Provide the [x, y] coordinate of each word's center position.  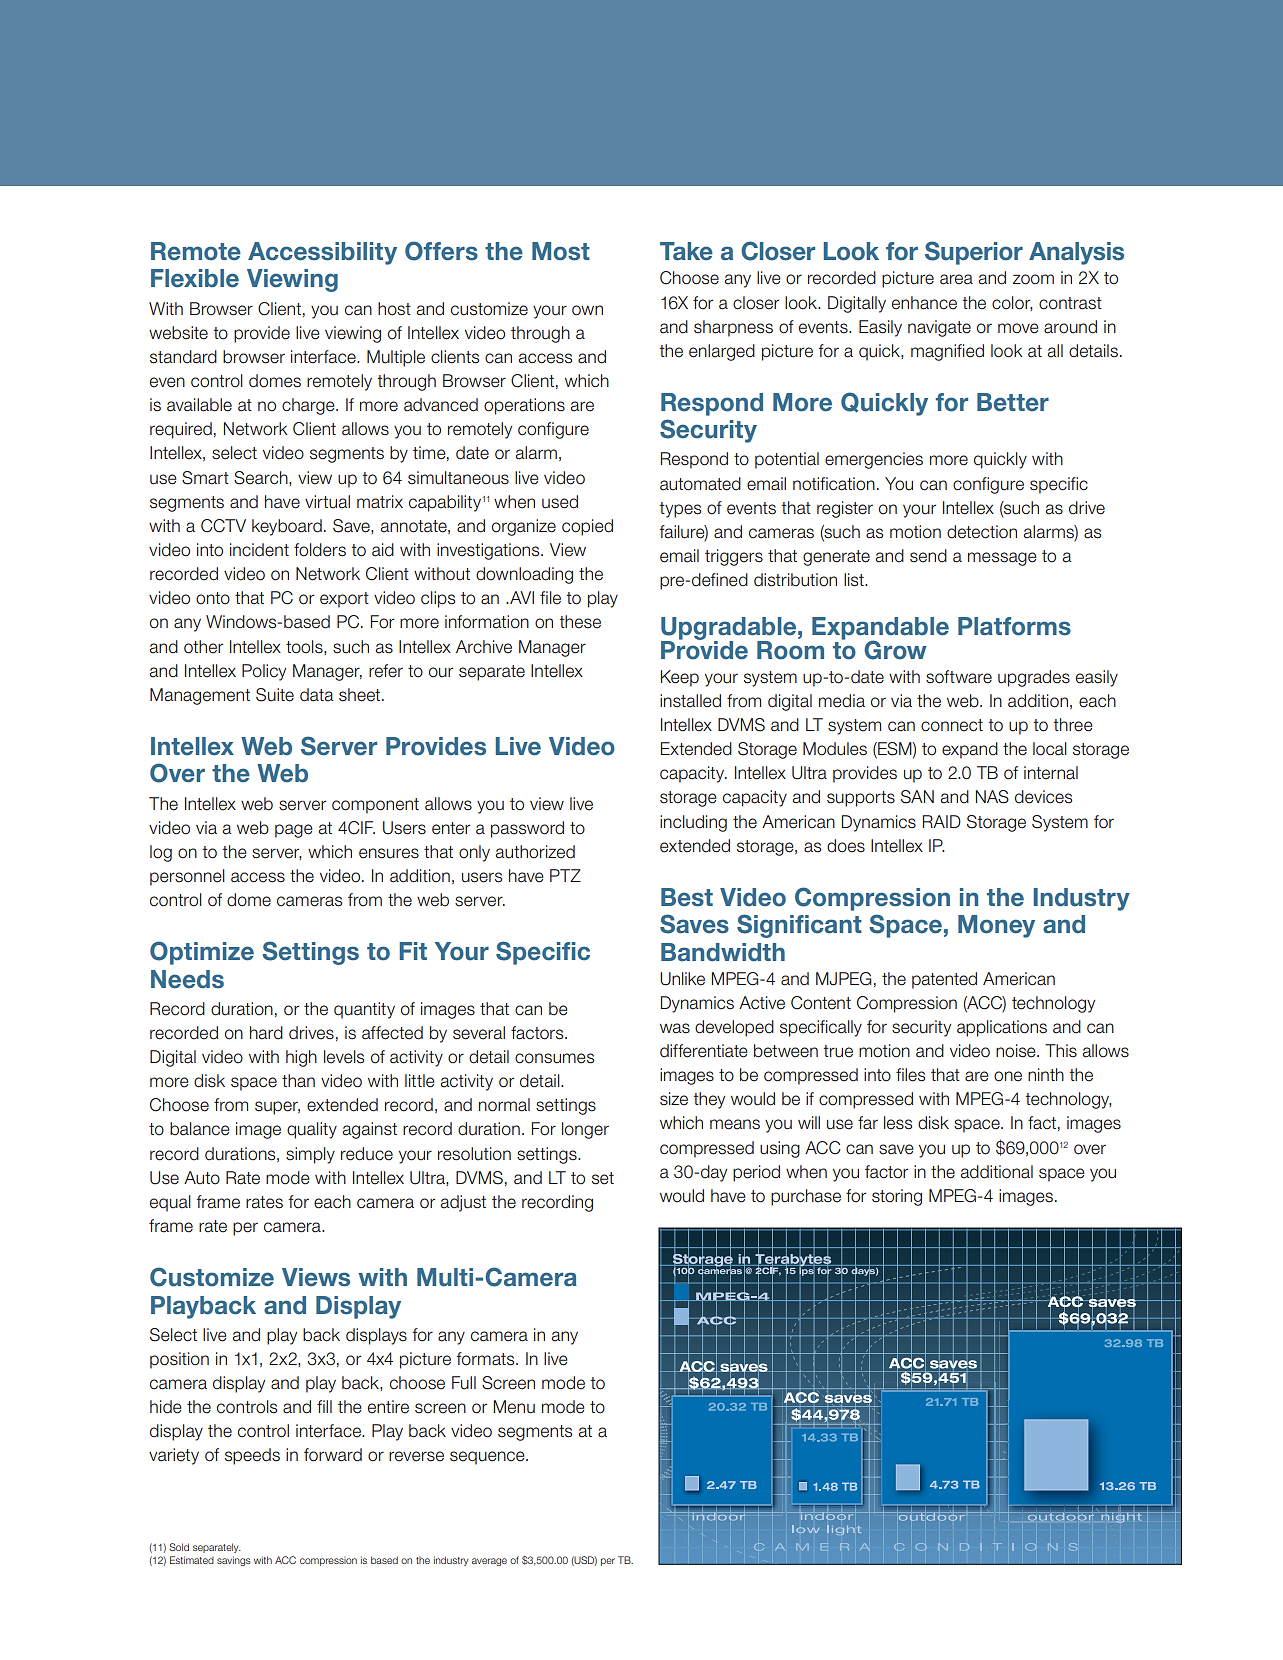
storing [897, 1197]
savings [234, 1561]
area [956, 279]
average [489, 1562]
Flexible [195, 278]
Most [561, 251]
